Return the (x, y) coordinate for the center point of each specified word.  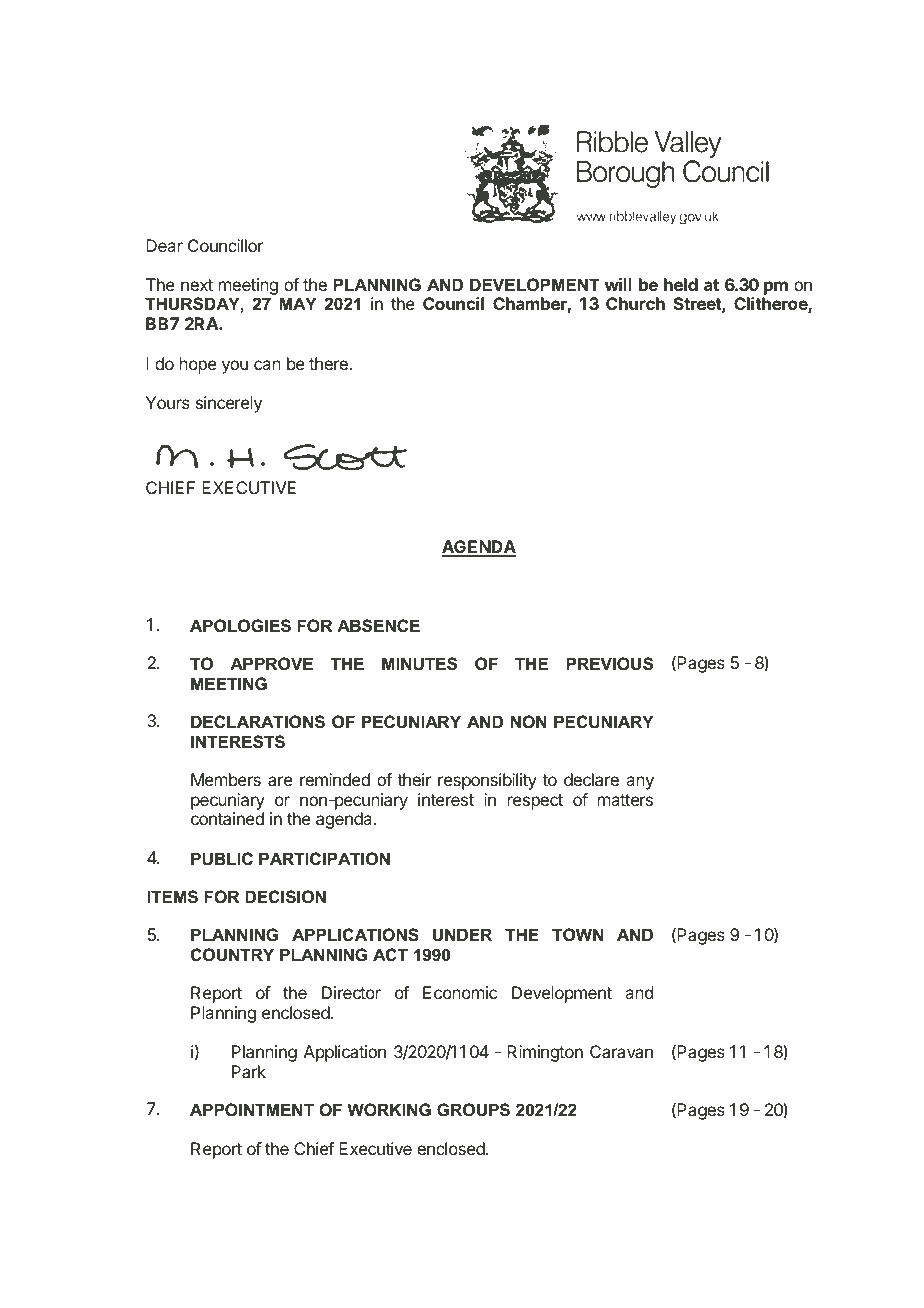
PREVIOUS (609, 664)
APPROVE (271, 663)
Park (249, 1071)
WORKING (389, 1109)
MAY (298, 303)
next (197, 285)
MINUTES (419, 664)
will (618, 284)
